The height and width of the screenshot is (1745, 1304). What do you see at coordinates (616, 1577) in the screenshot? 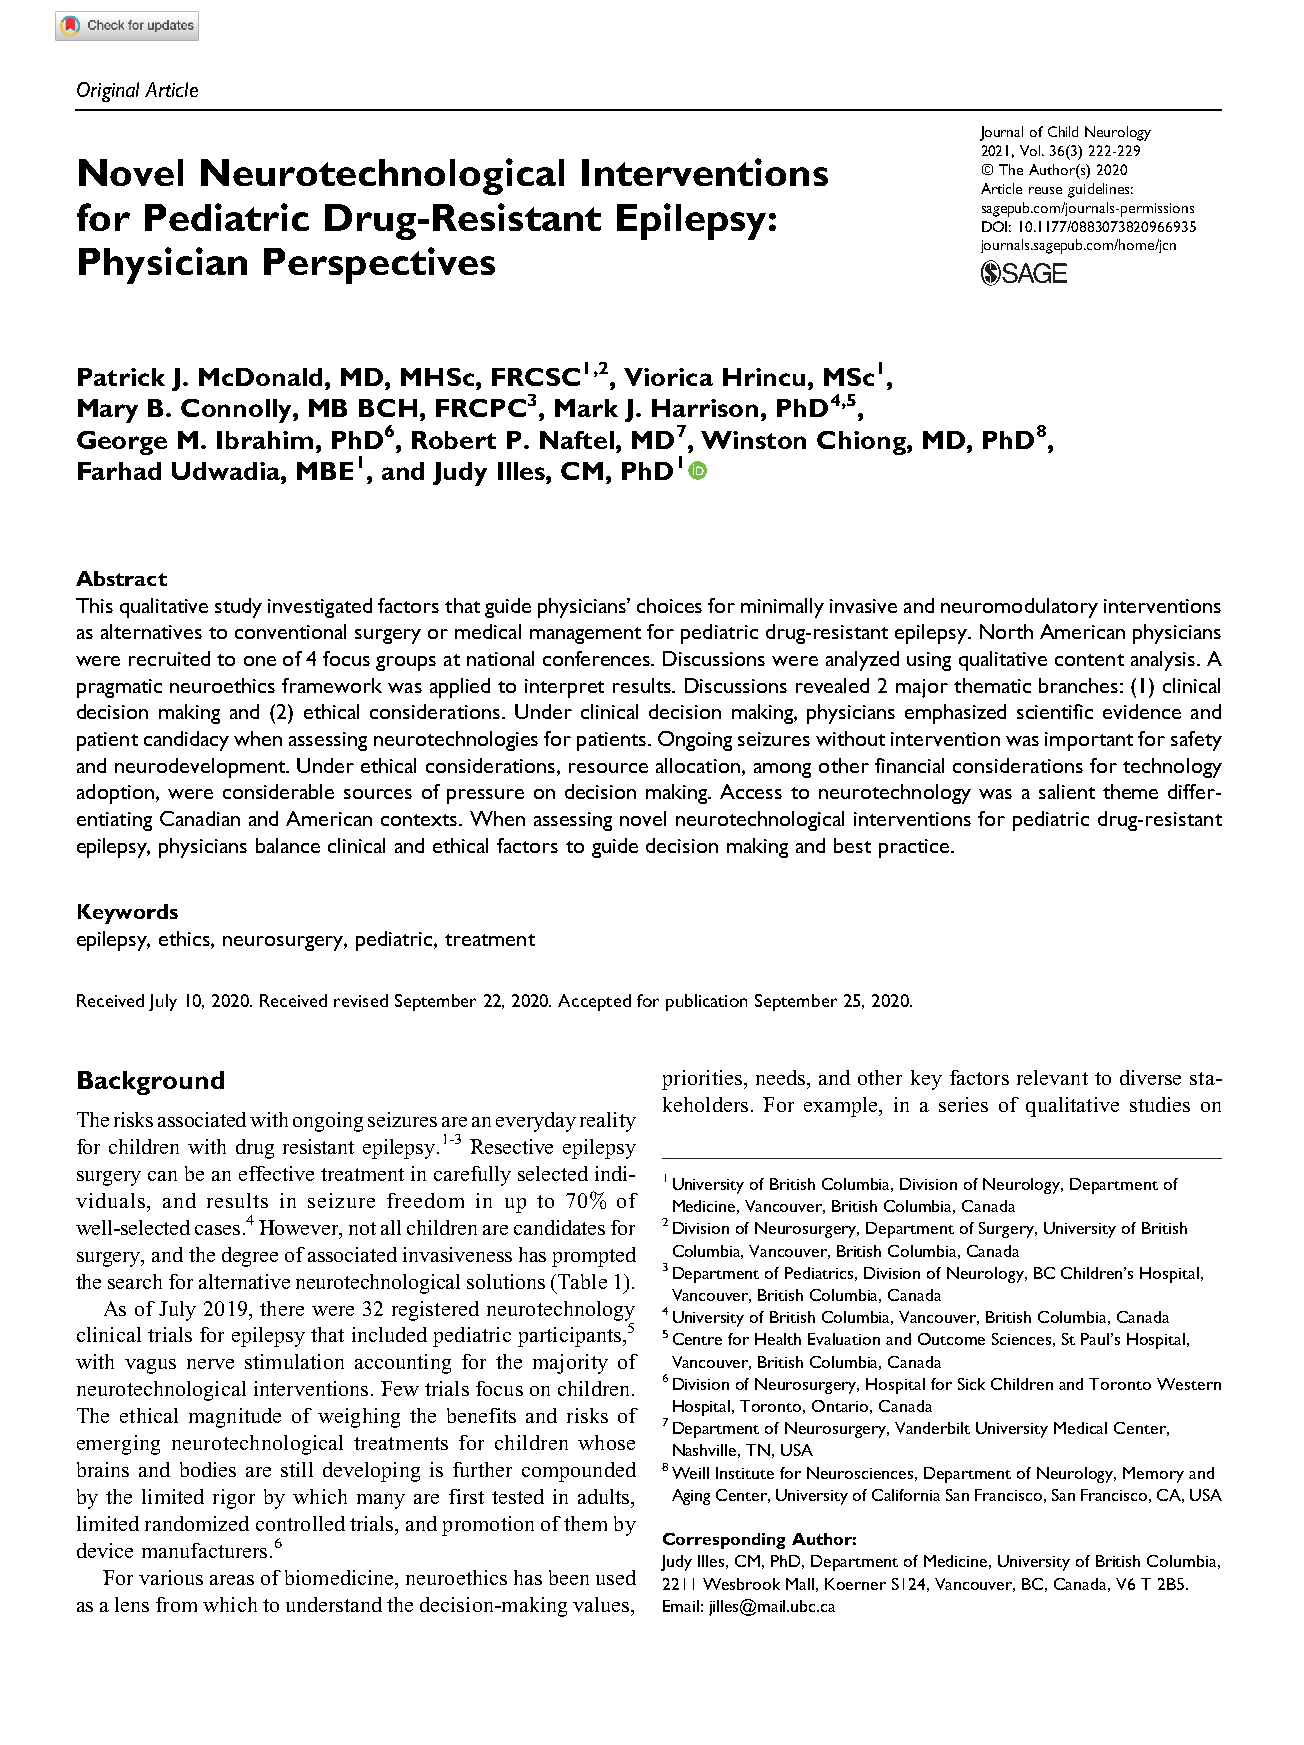
I see `used` at bounding box center [616, 1577].
